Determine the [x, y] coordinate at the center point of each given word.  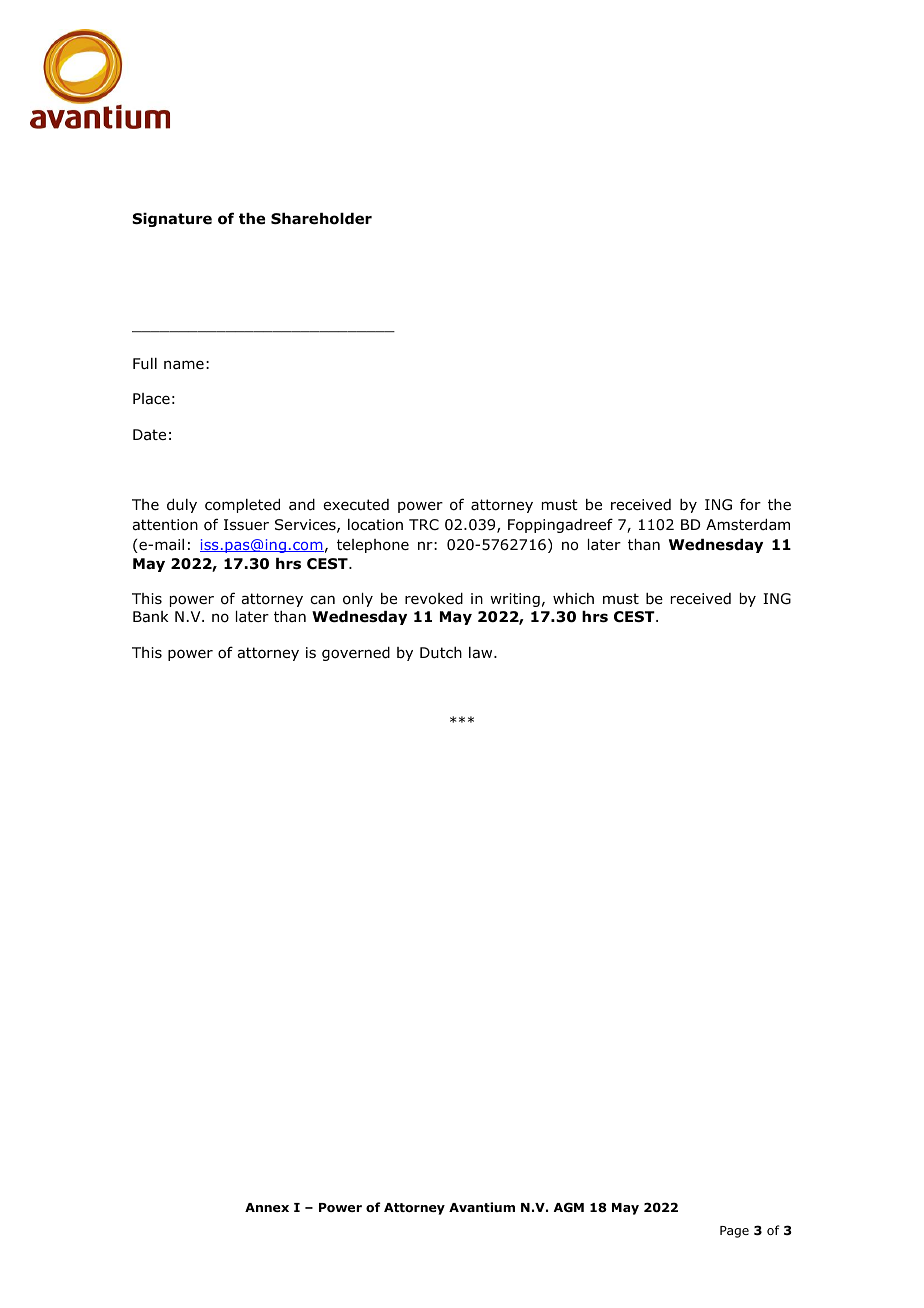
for [750, 504]
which [573, 598]
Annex [267, 1207]
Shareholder [321, 219]
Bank [151, 617]
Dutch [441, 653]
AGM [569, 1207]
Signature [172, 220]
